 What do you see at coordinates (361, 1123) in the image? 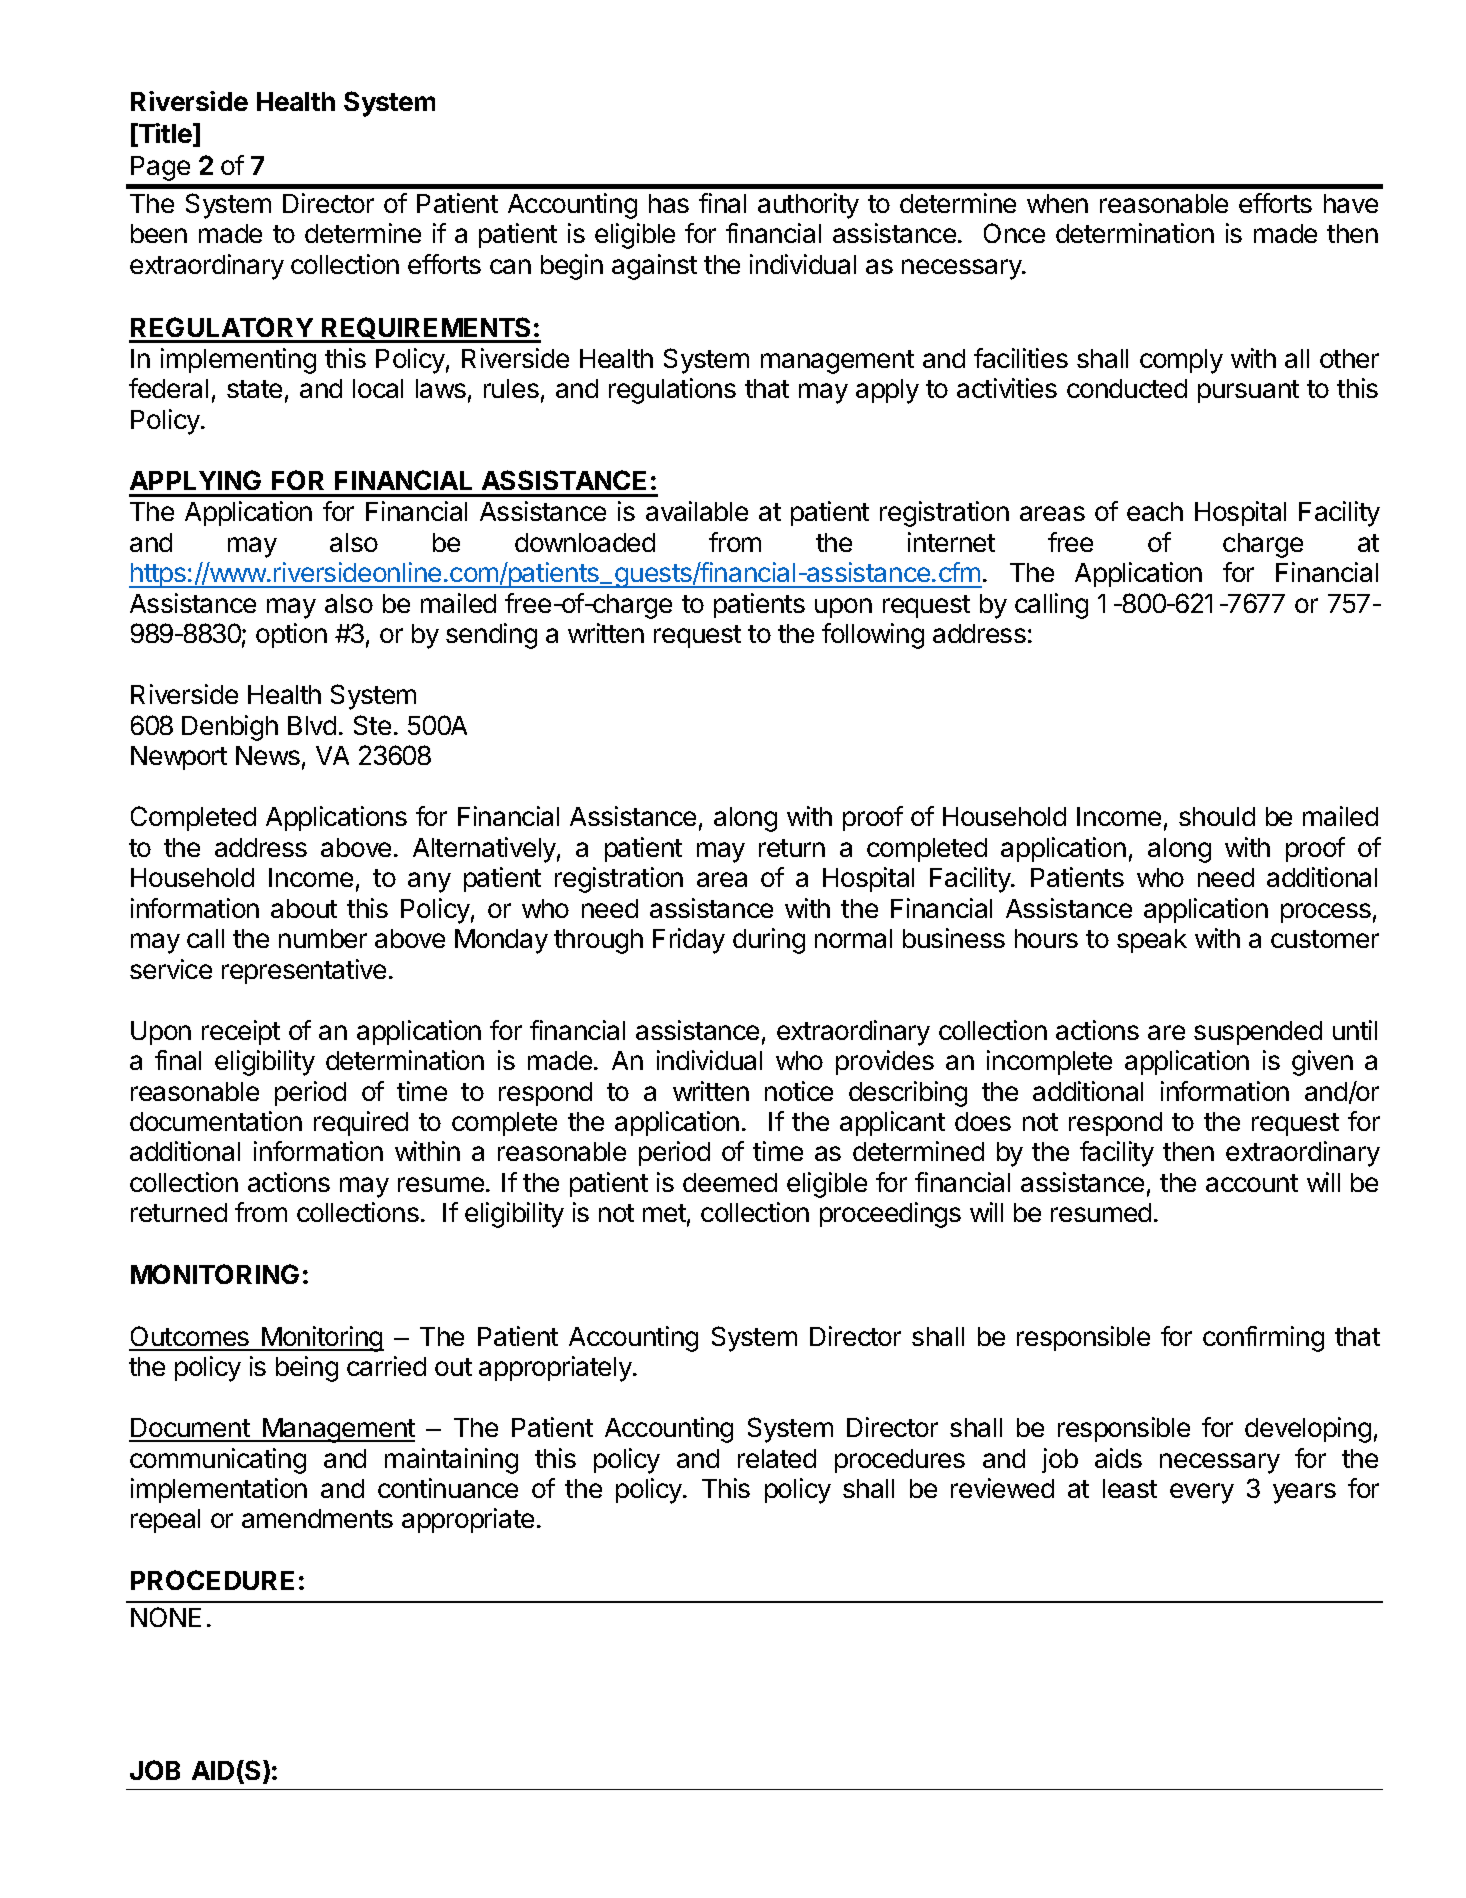
I see `required` at bounding box center [361, 1123].
